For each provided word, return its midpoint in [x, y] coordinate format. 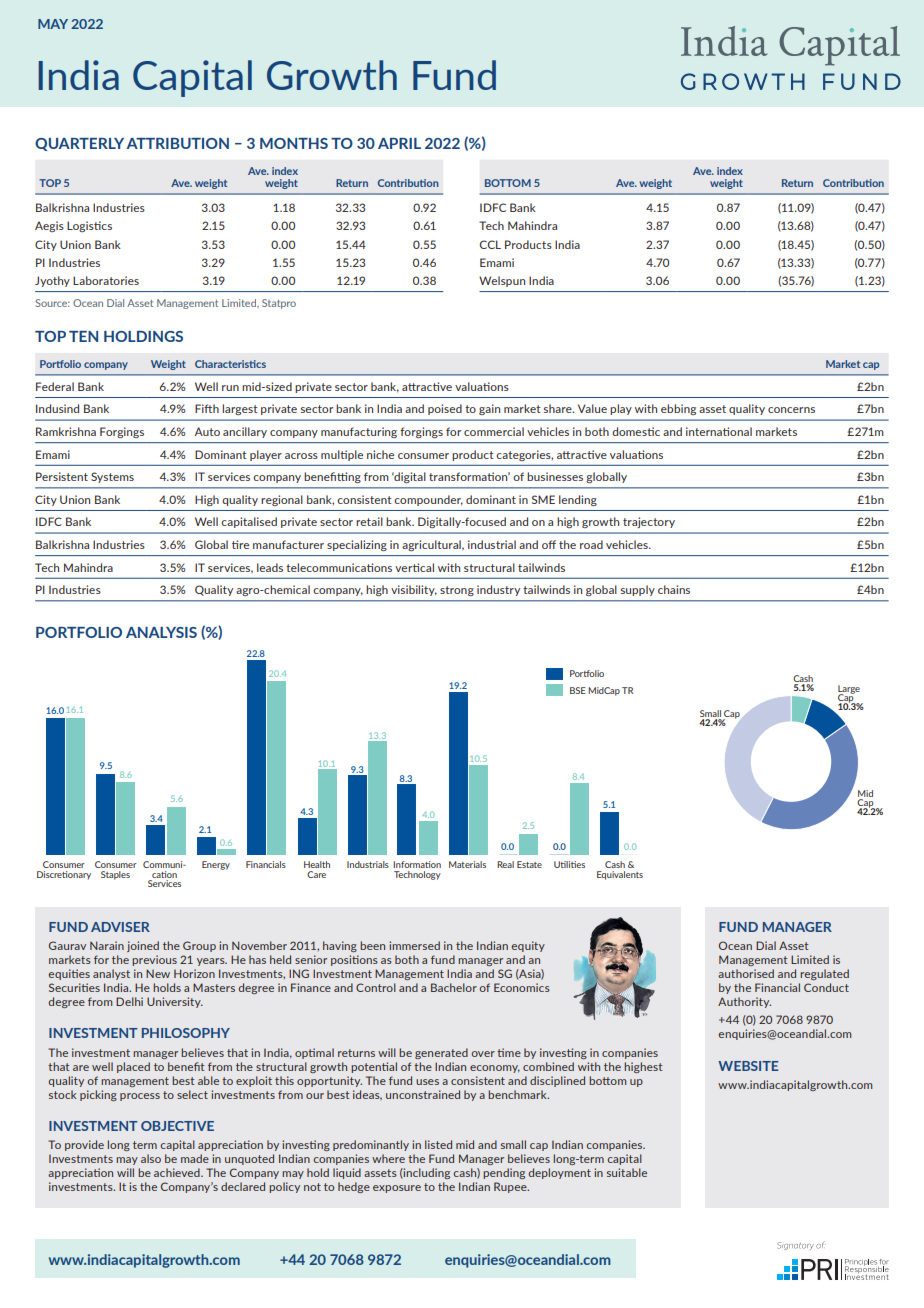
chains [674, 589]
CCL [490, 244]
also [151, 1158]
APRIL [399, 143]
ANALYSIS [161, 632]
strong [457, 591]
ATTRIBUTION [178, 143]
